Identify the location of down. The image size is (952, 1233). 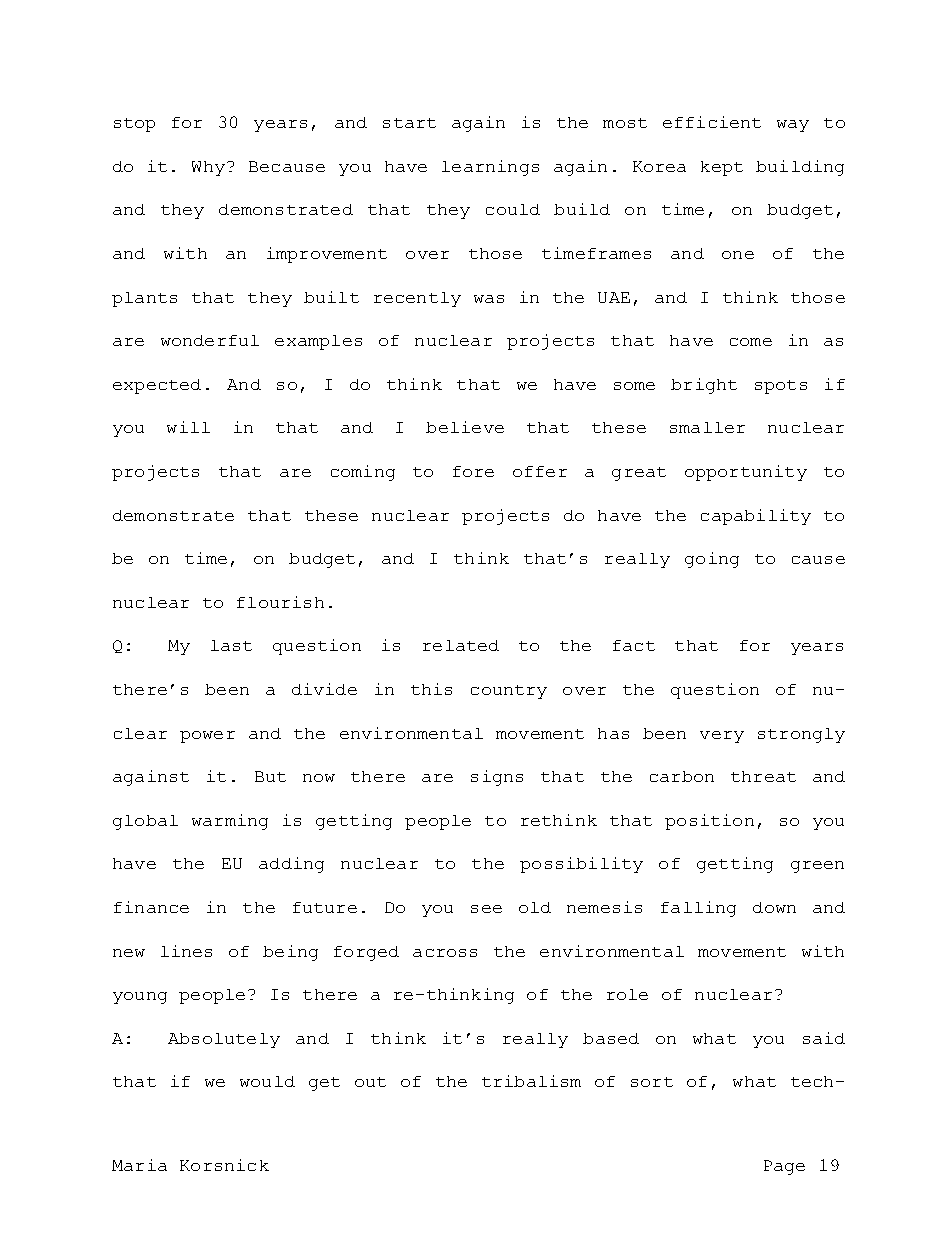
(774, 907).
